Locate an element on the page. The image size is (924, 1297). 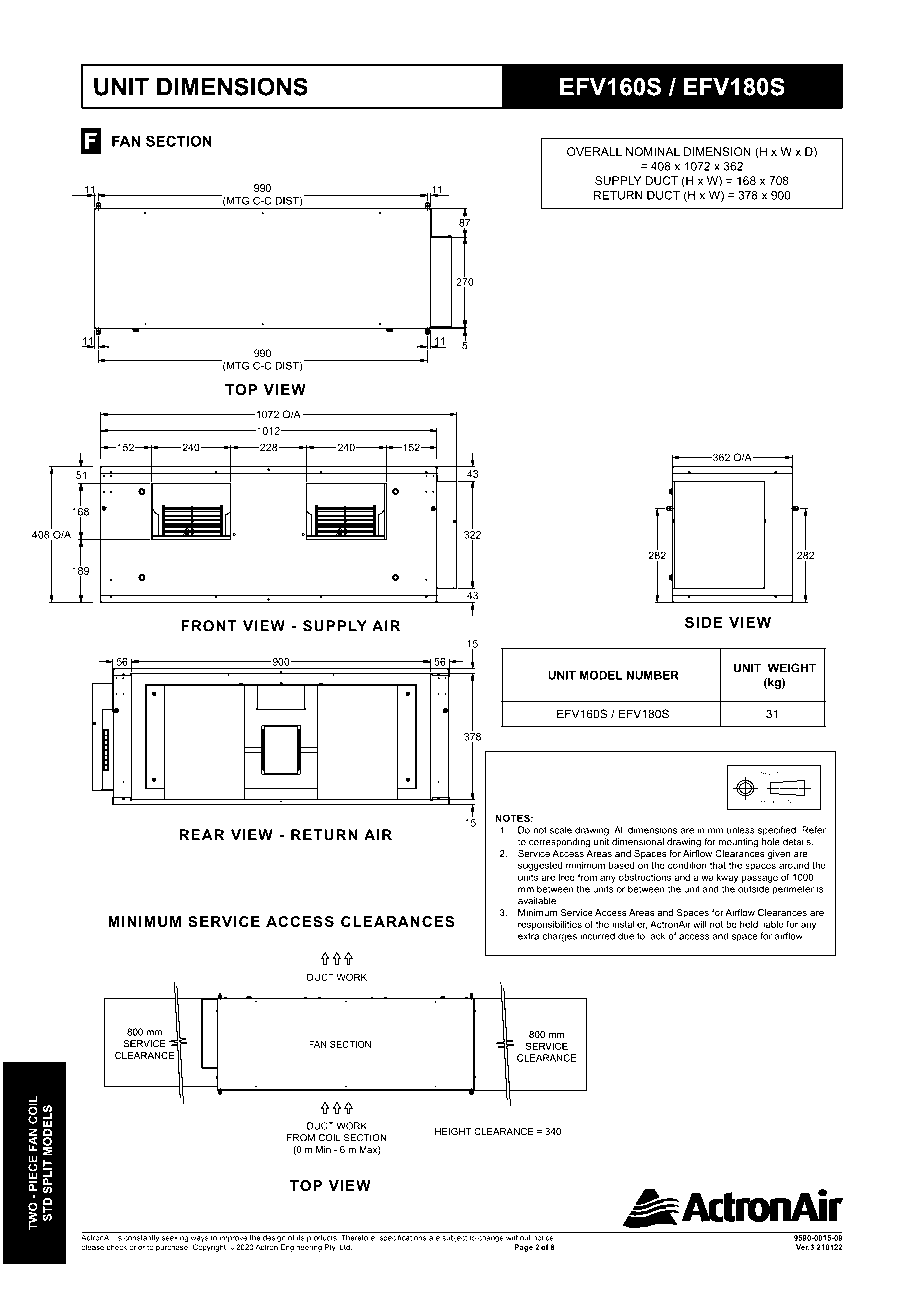
REAR is located at coordinates (202, 835).
